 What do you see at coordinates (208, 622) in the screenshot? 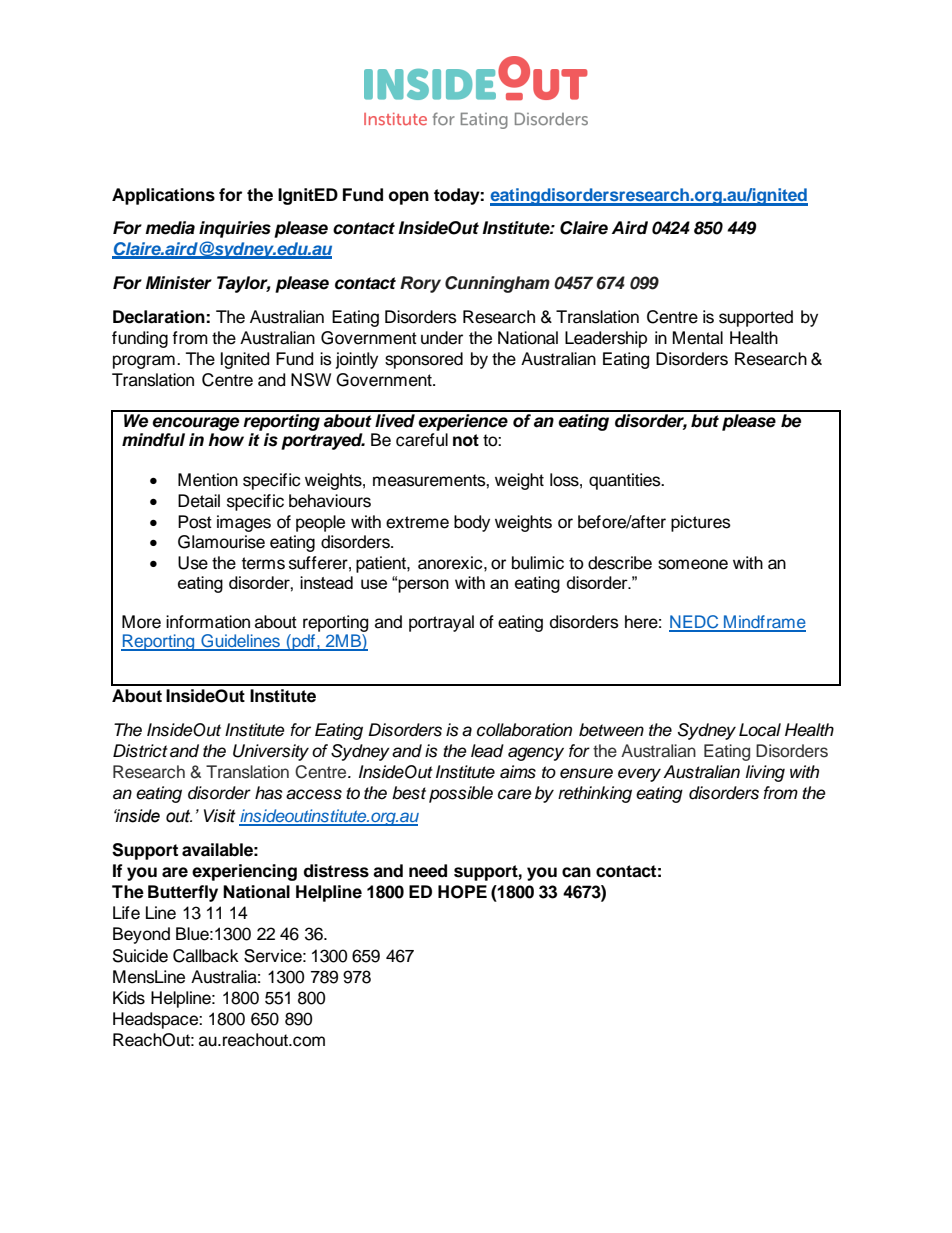
I see `information` at bounding box center [208, 622].
